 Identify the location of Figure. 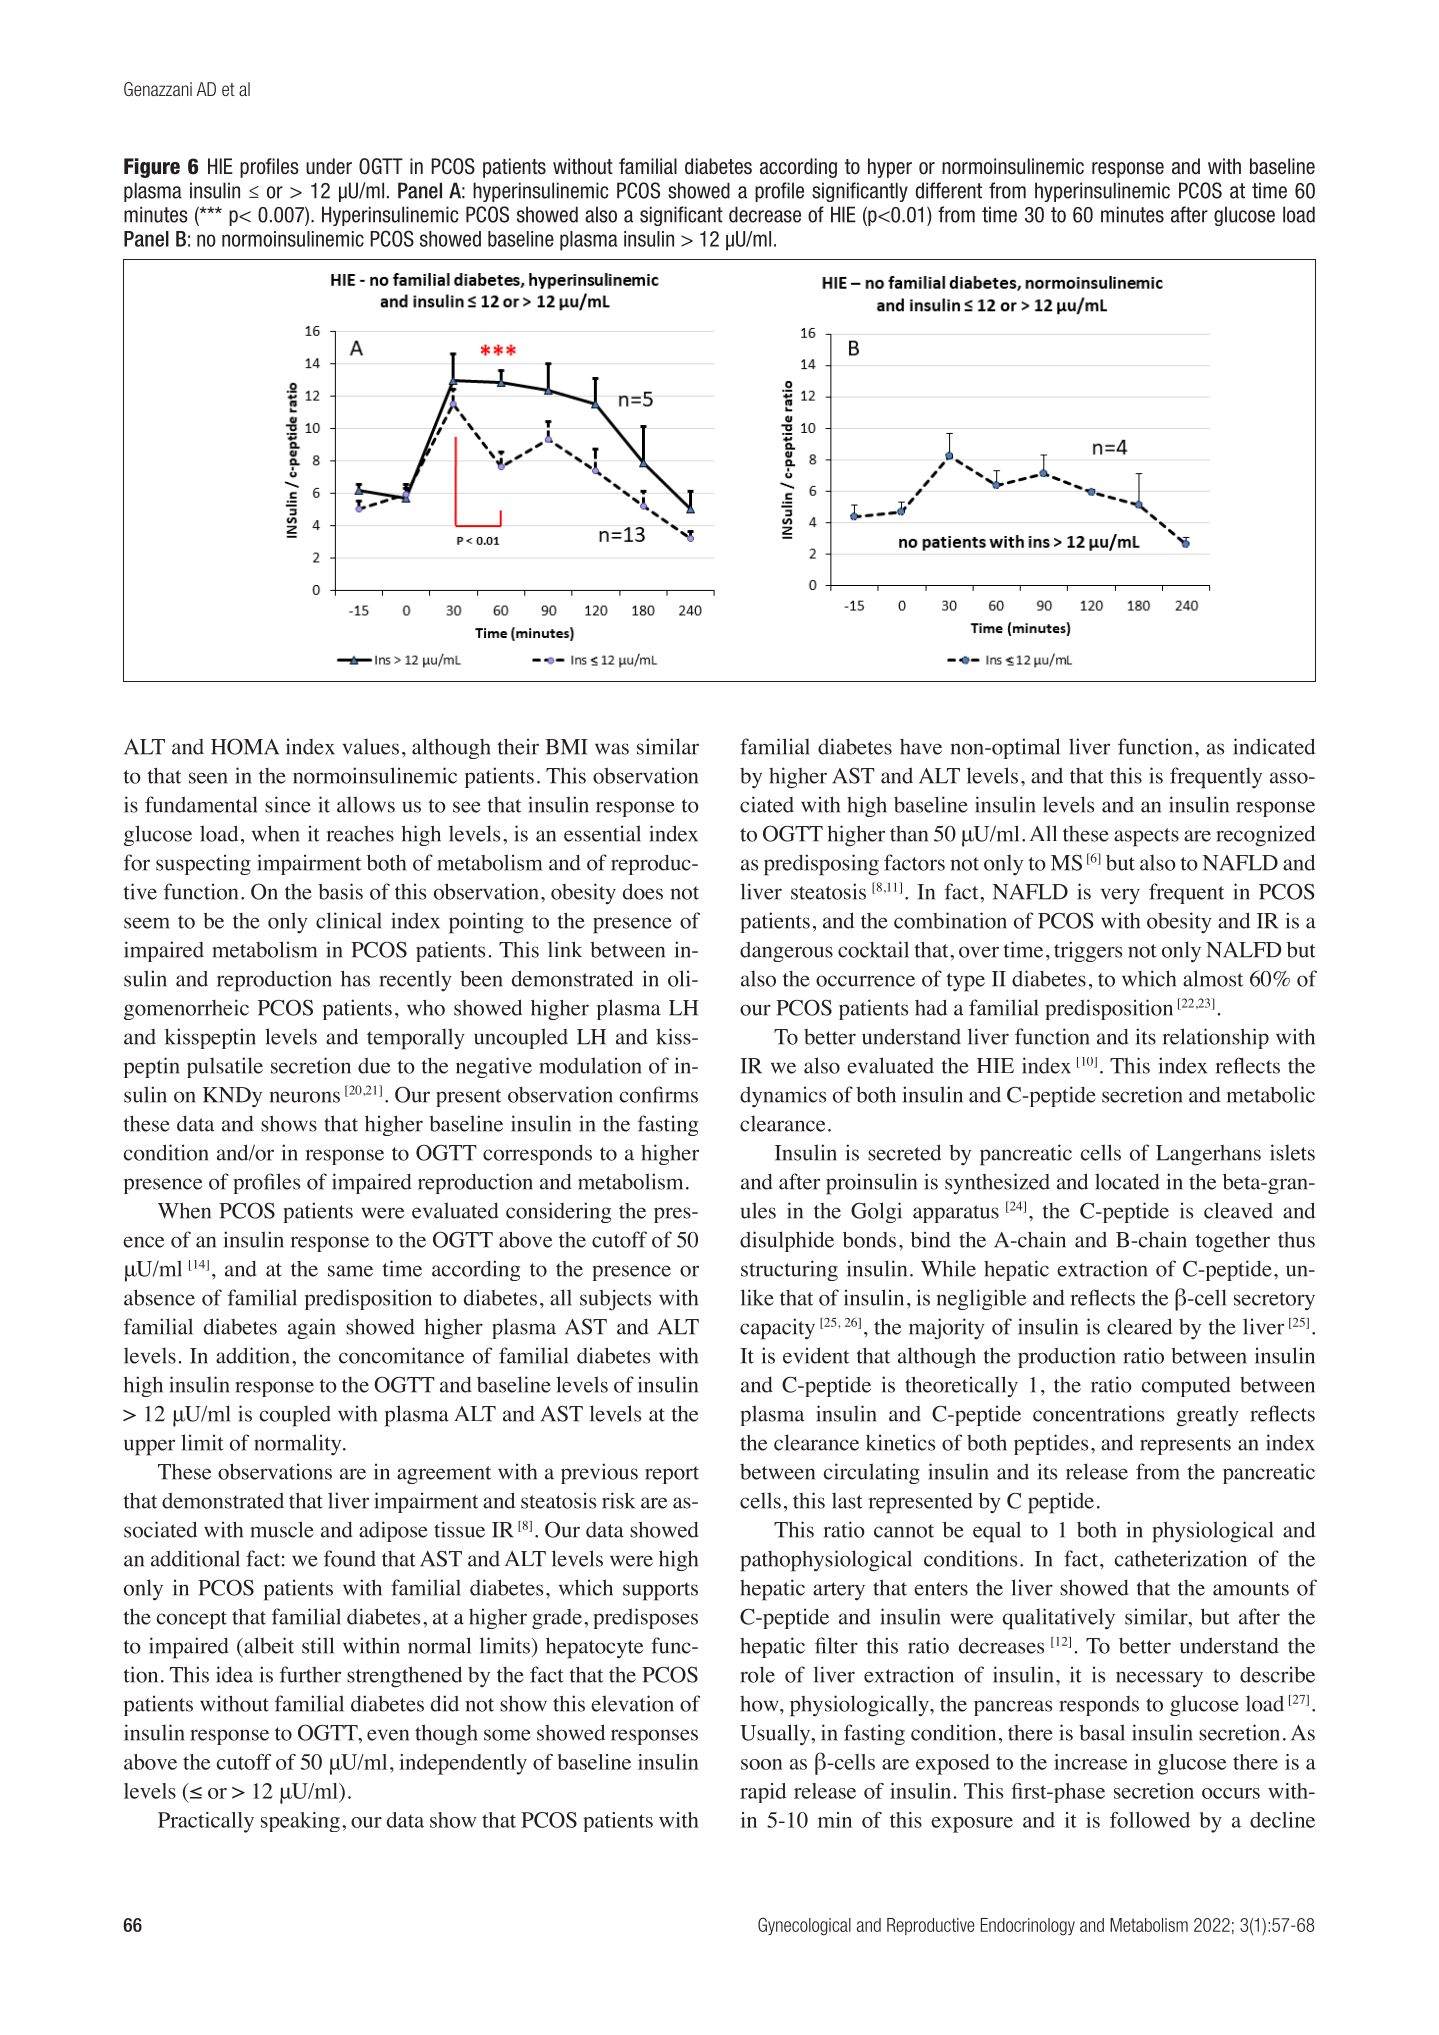
(152, 168).
